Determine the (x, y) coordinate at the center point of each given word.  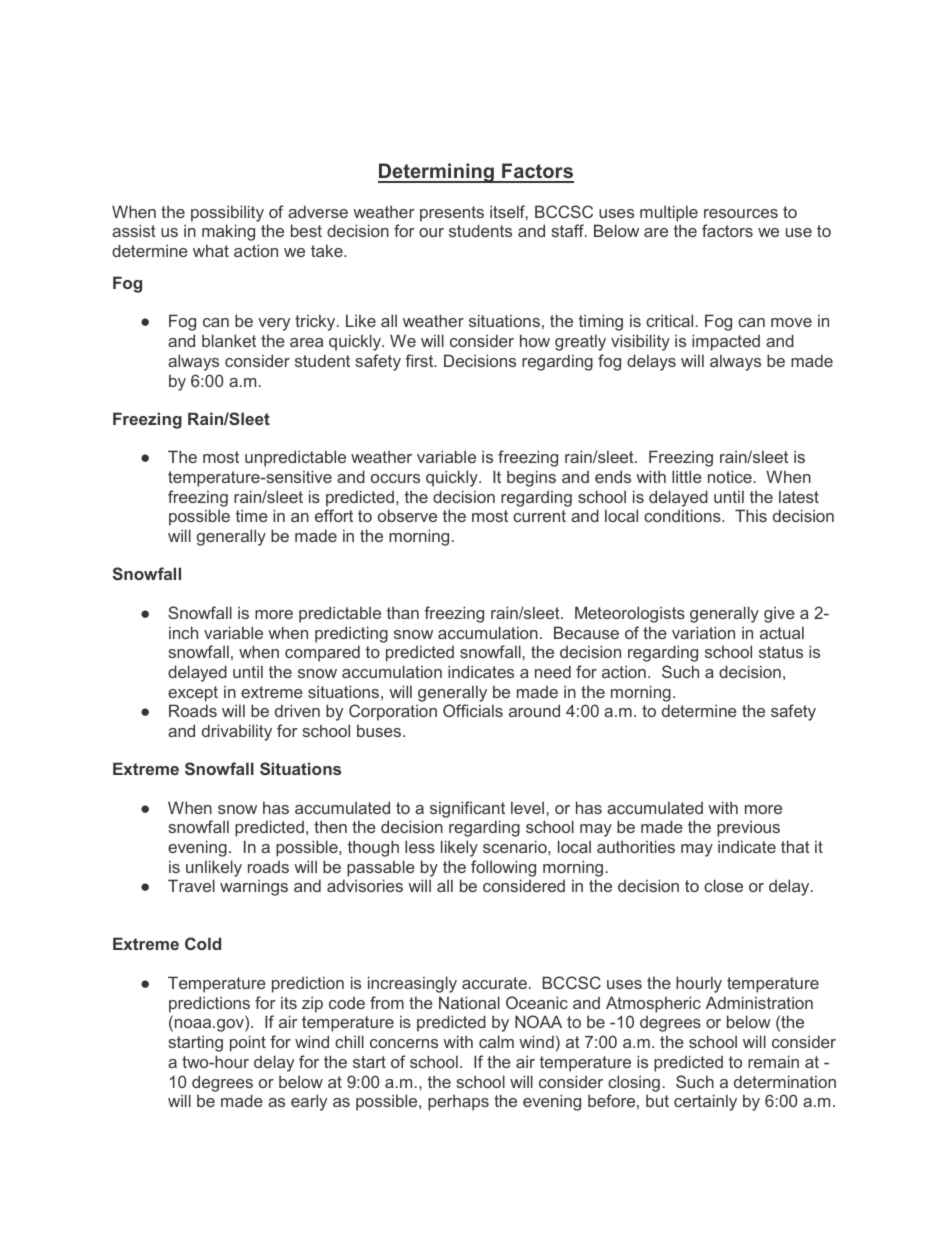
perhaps (458, 1102)
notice (730, 476)
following (503, 868)
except (193, 694)
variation (703, 632)
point (248, 1043)
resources (741, 213)
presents (452, 214)
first (420, 360)
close (723, 885)
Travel (191, 885)
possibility (227, 213)
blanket (229, 340)
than (403, 612)
